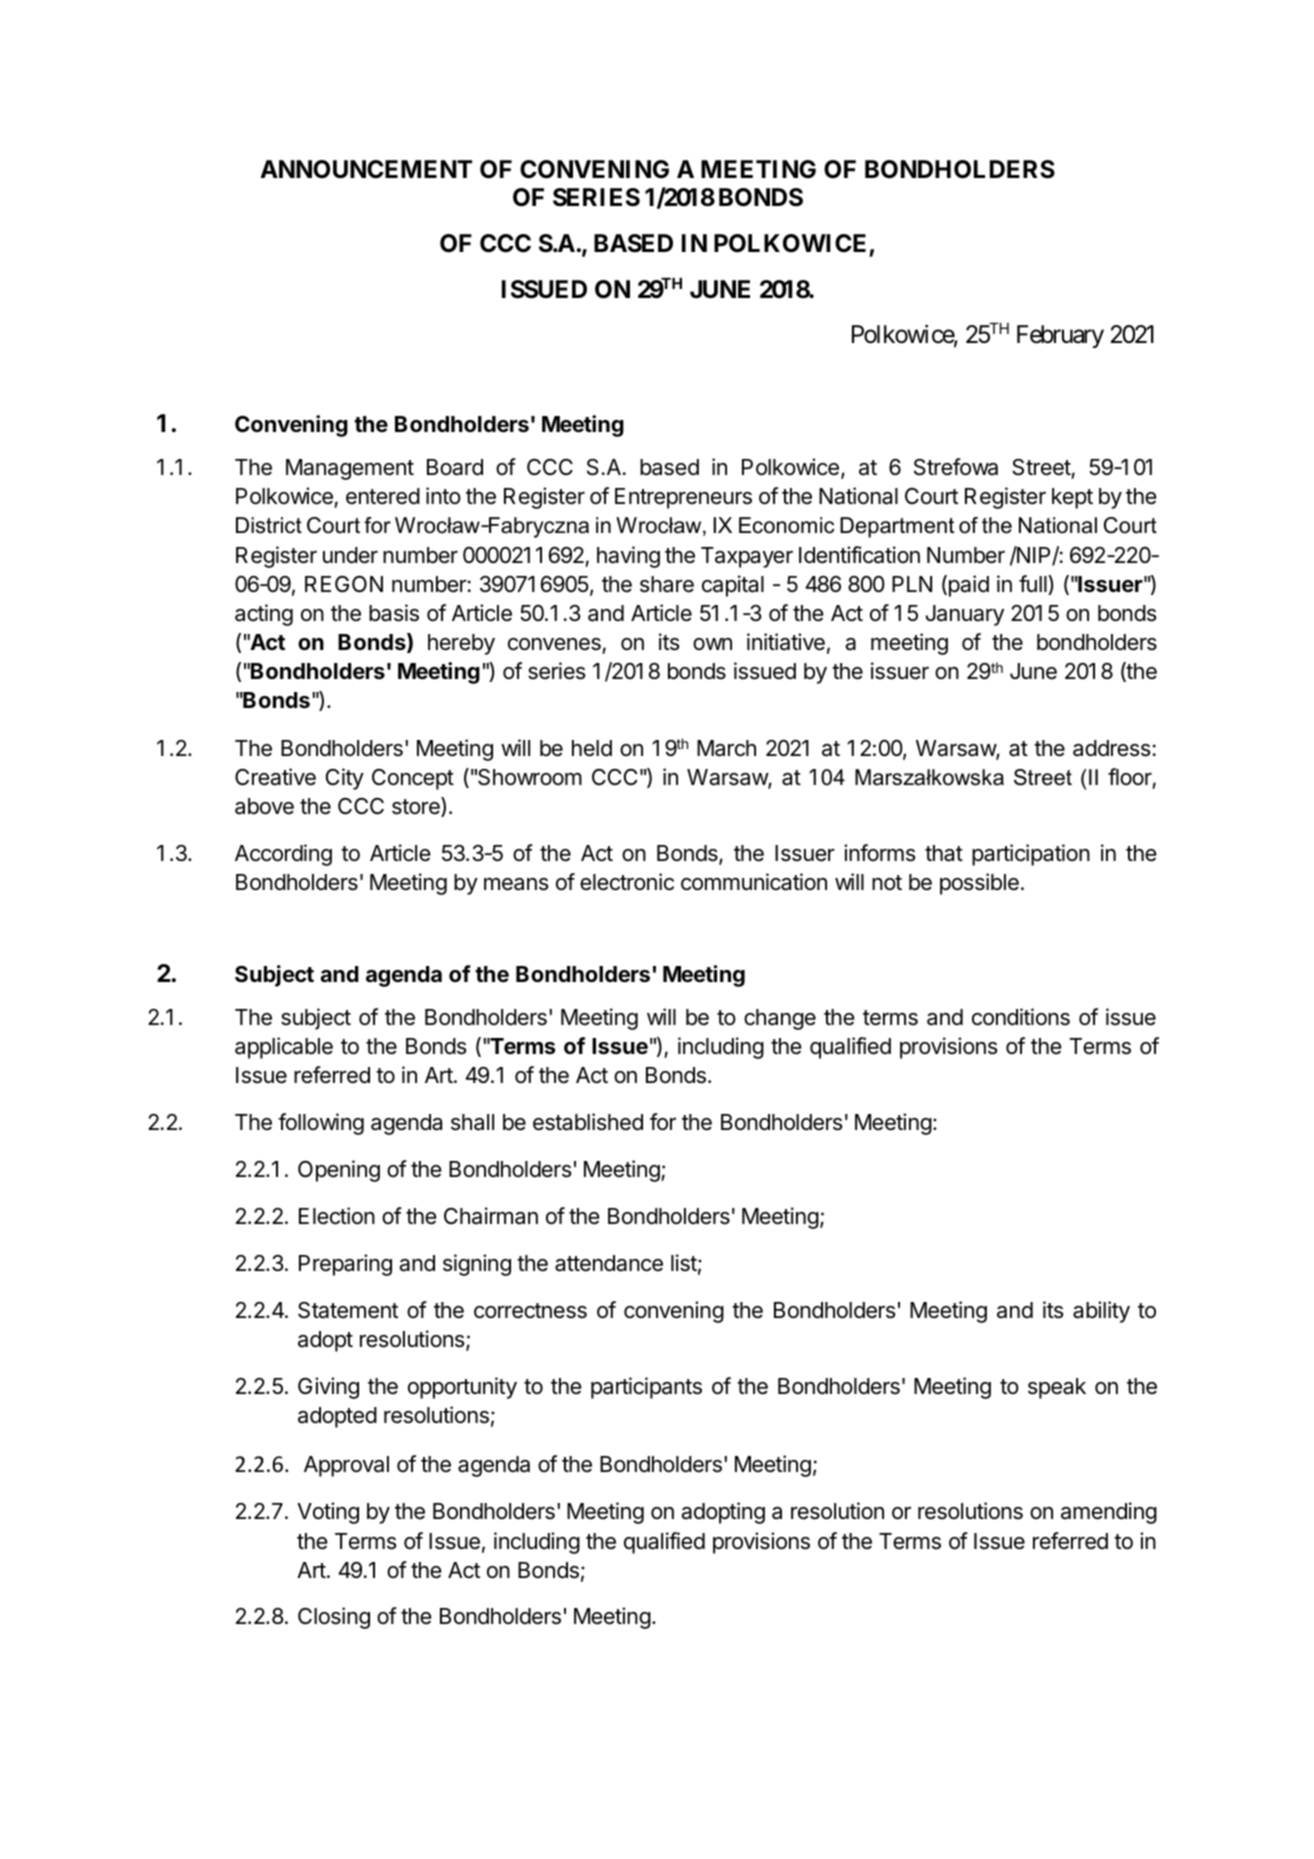  What do you see at coordinates (1060, 336) in the screenshot?
I see `February` at bounding box center [1060, 336].
